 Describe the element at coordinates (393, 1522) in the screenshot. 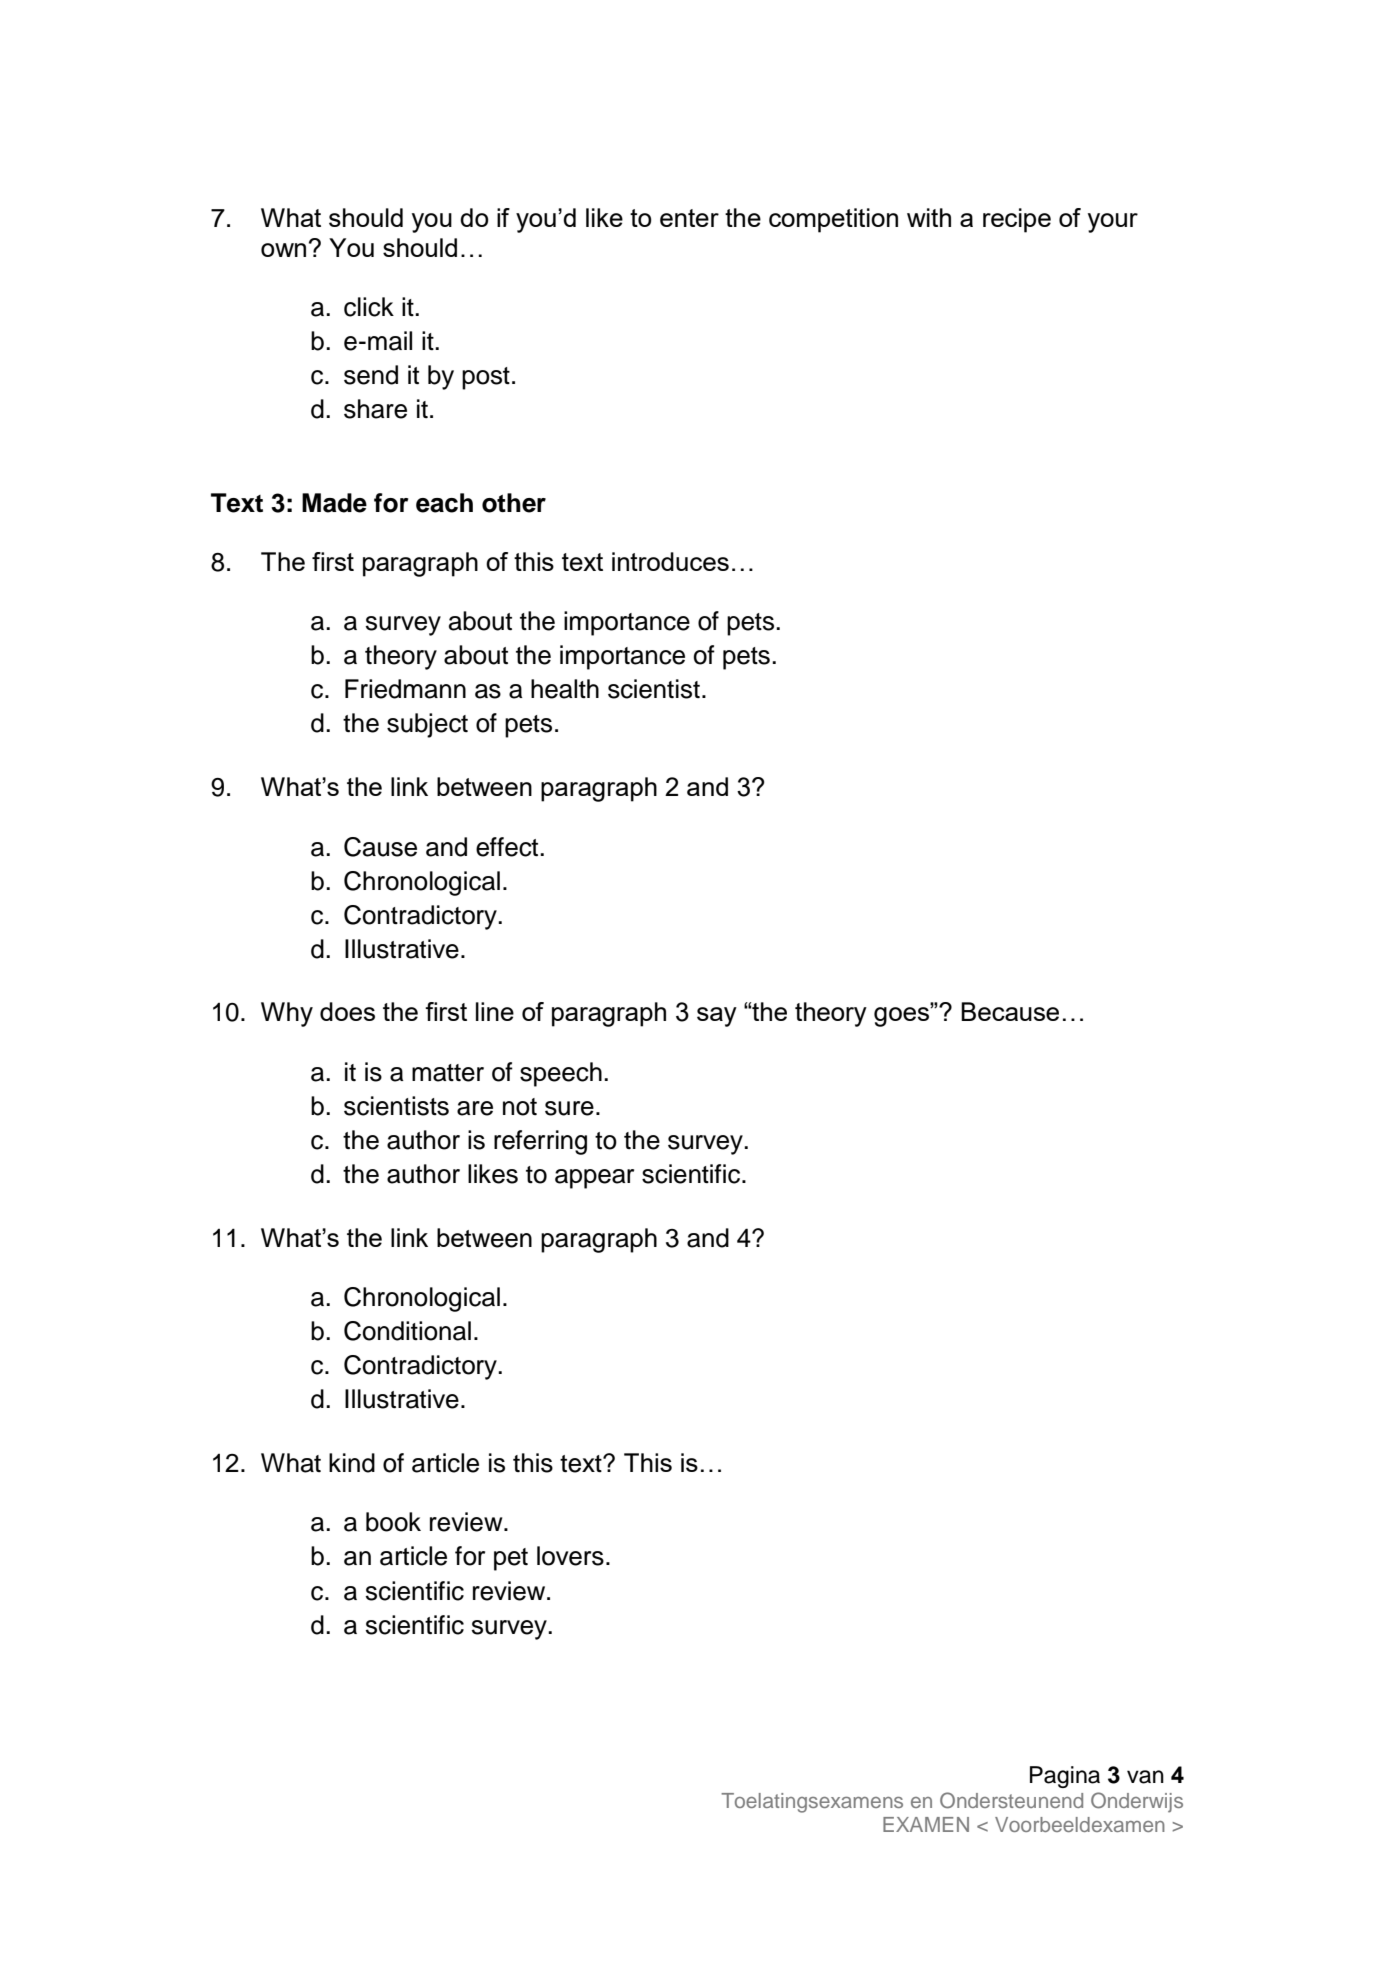

I see `book` at that location.
